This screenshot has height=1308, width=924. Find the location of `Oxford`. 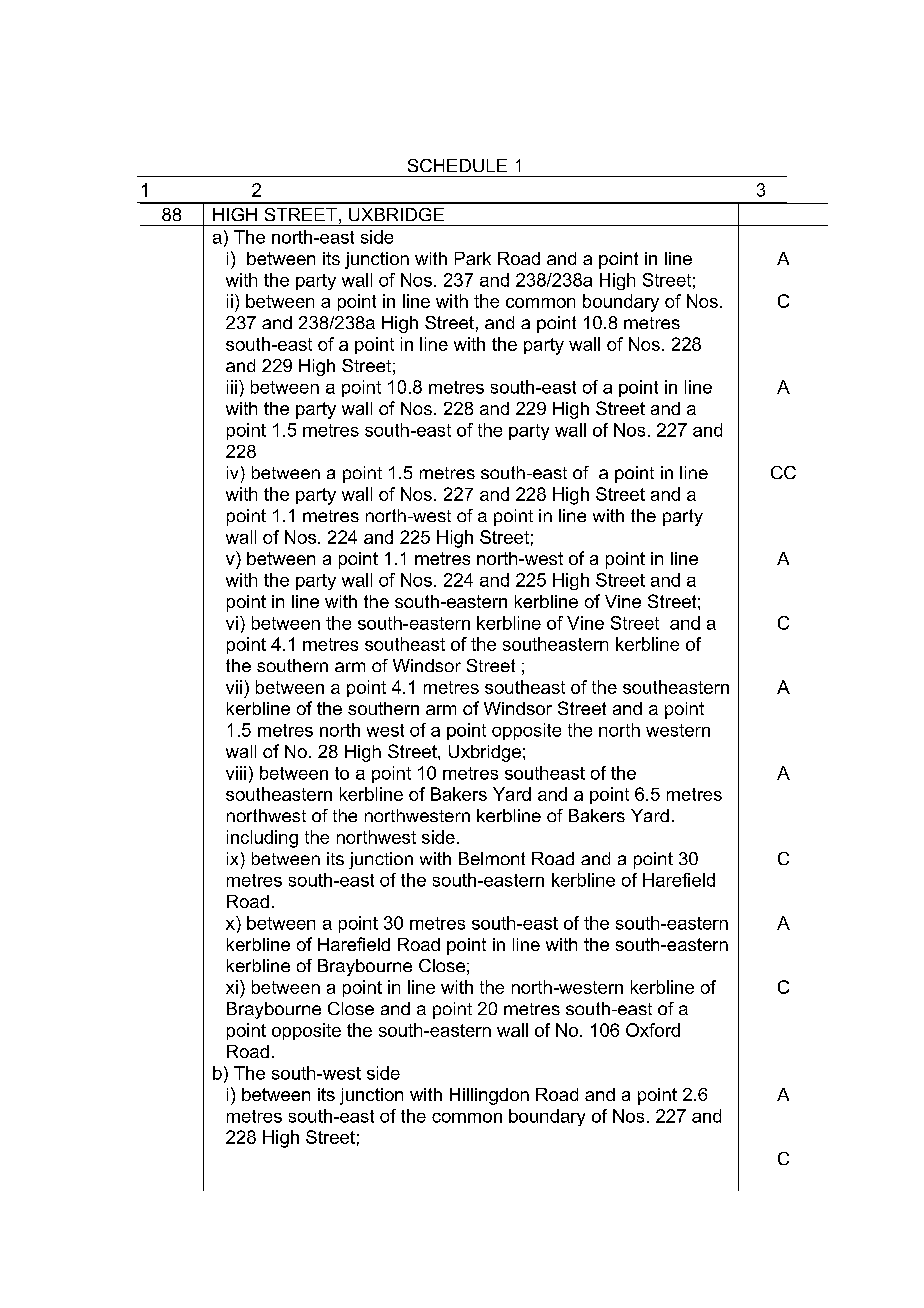

Oxford is located at coordinates (653, 1030).
